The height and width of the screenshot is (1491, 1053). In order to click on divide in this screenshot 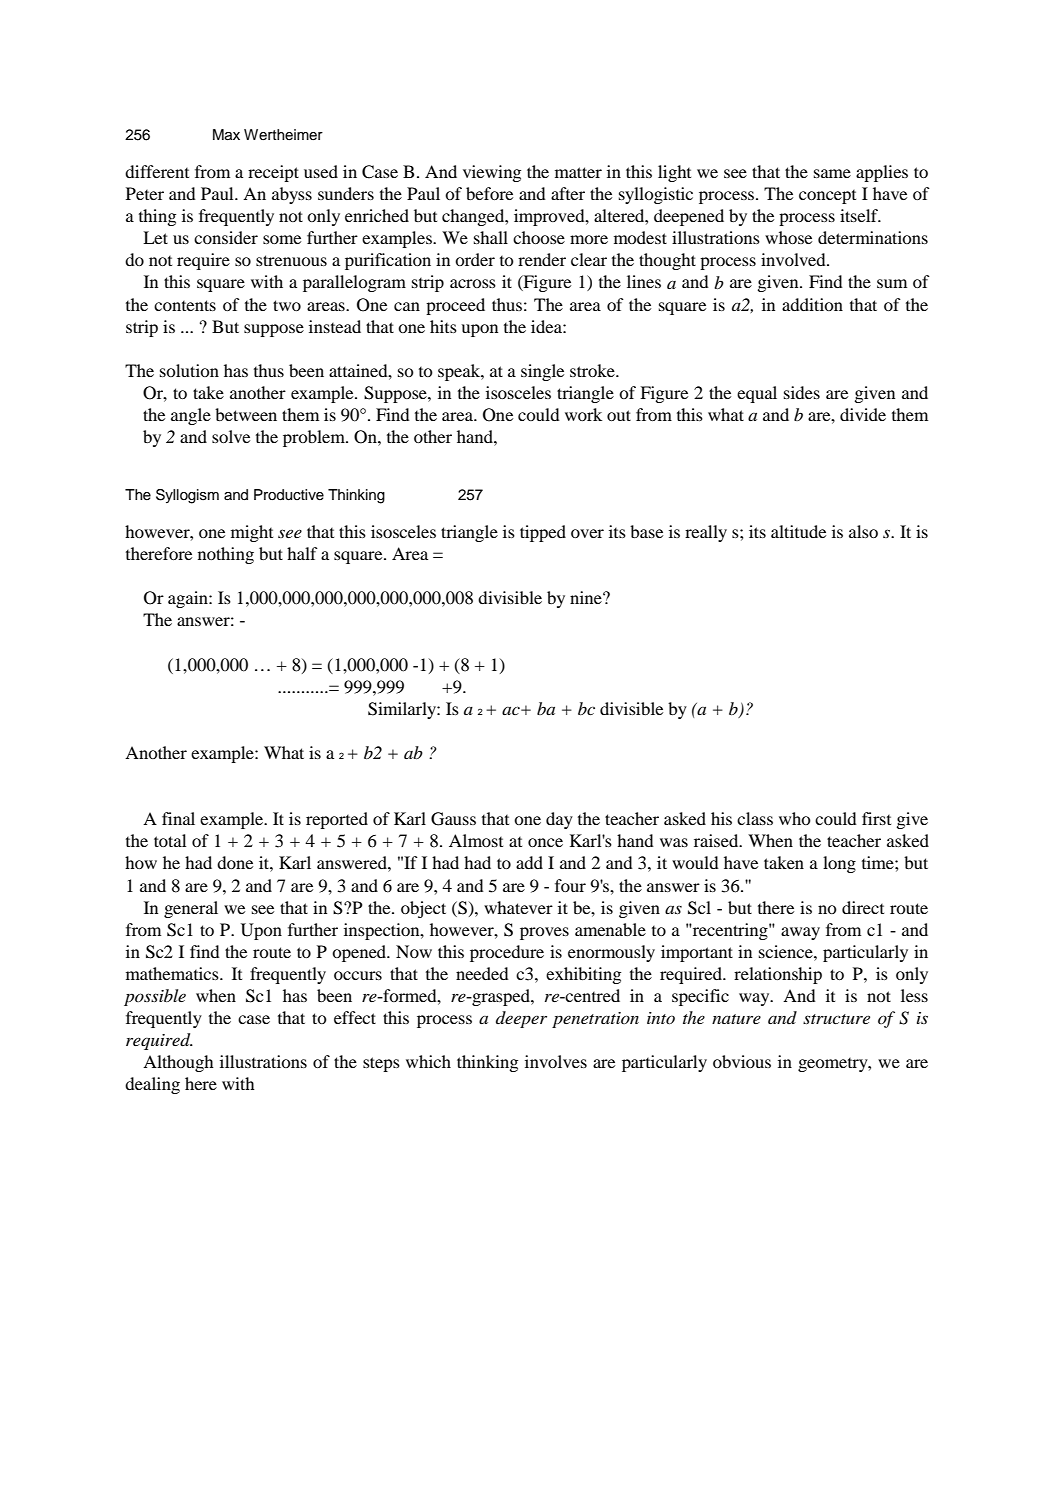, I will do `click(863, 414)`.
